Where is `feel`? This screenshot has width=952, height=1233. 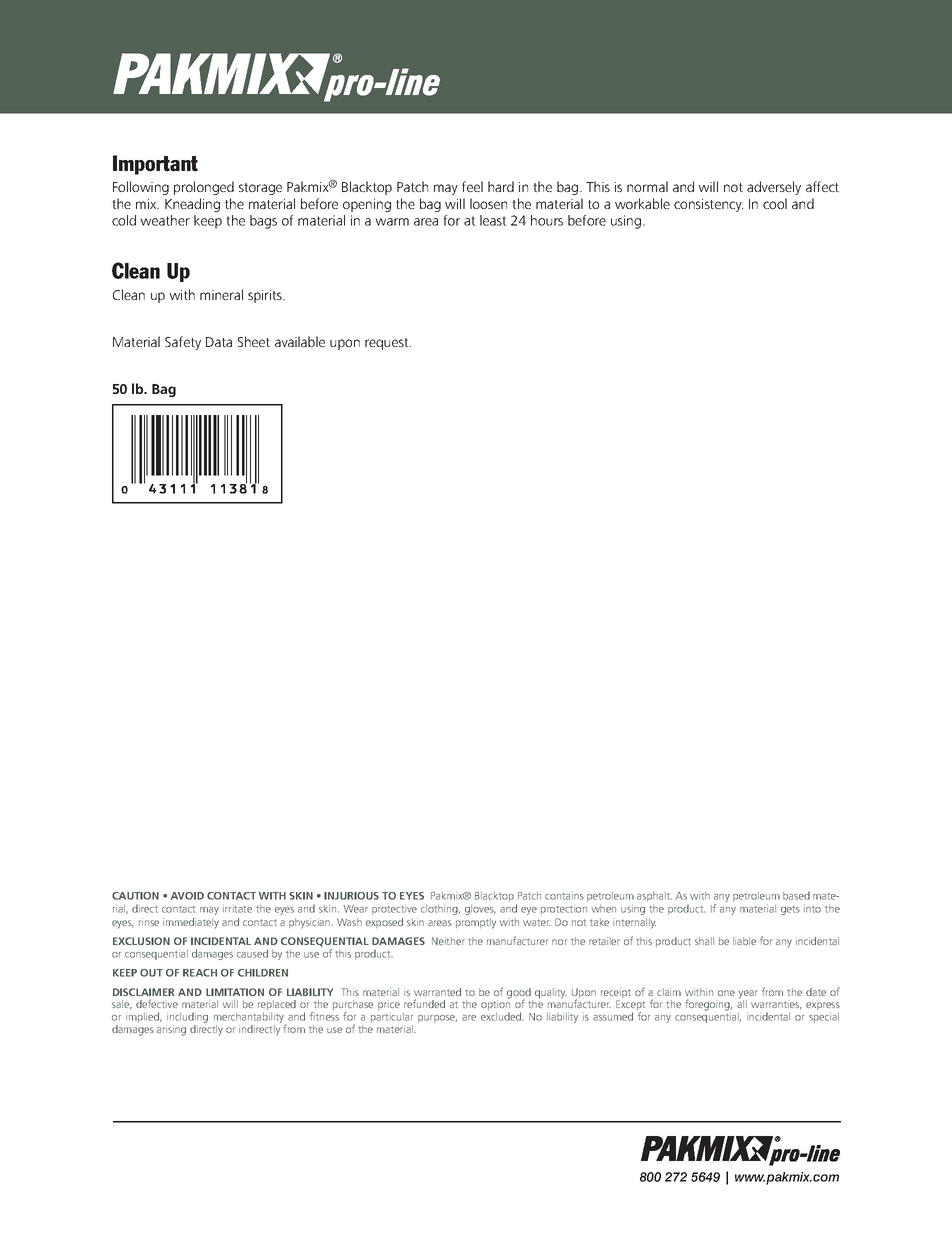 feel is located at coordinates (472, 186).
